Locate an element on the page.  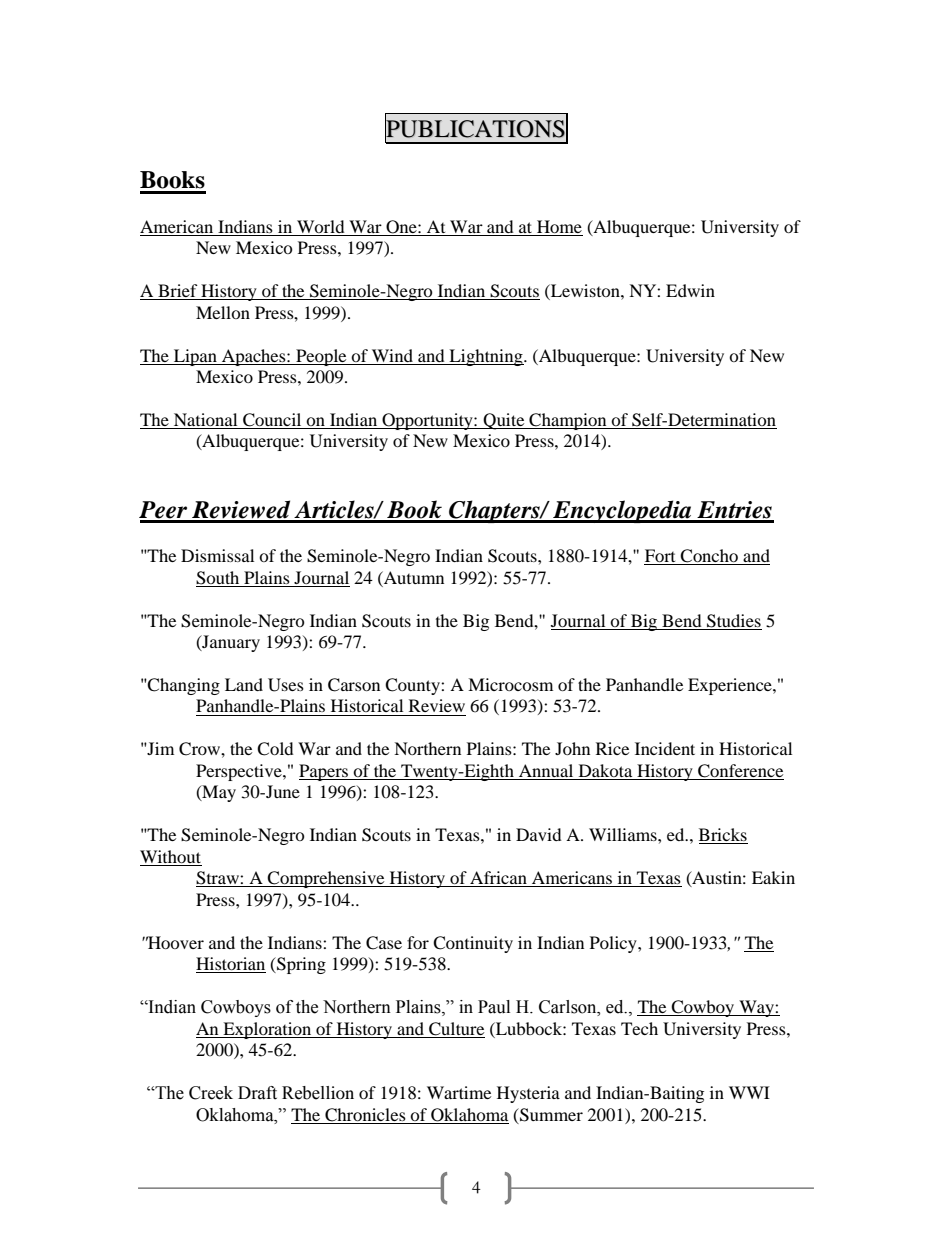
May is located at coordinates (218, 793).
